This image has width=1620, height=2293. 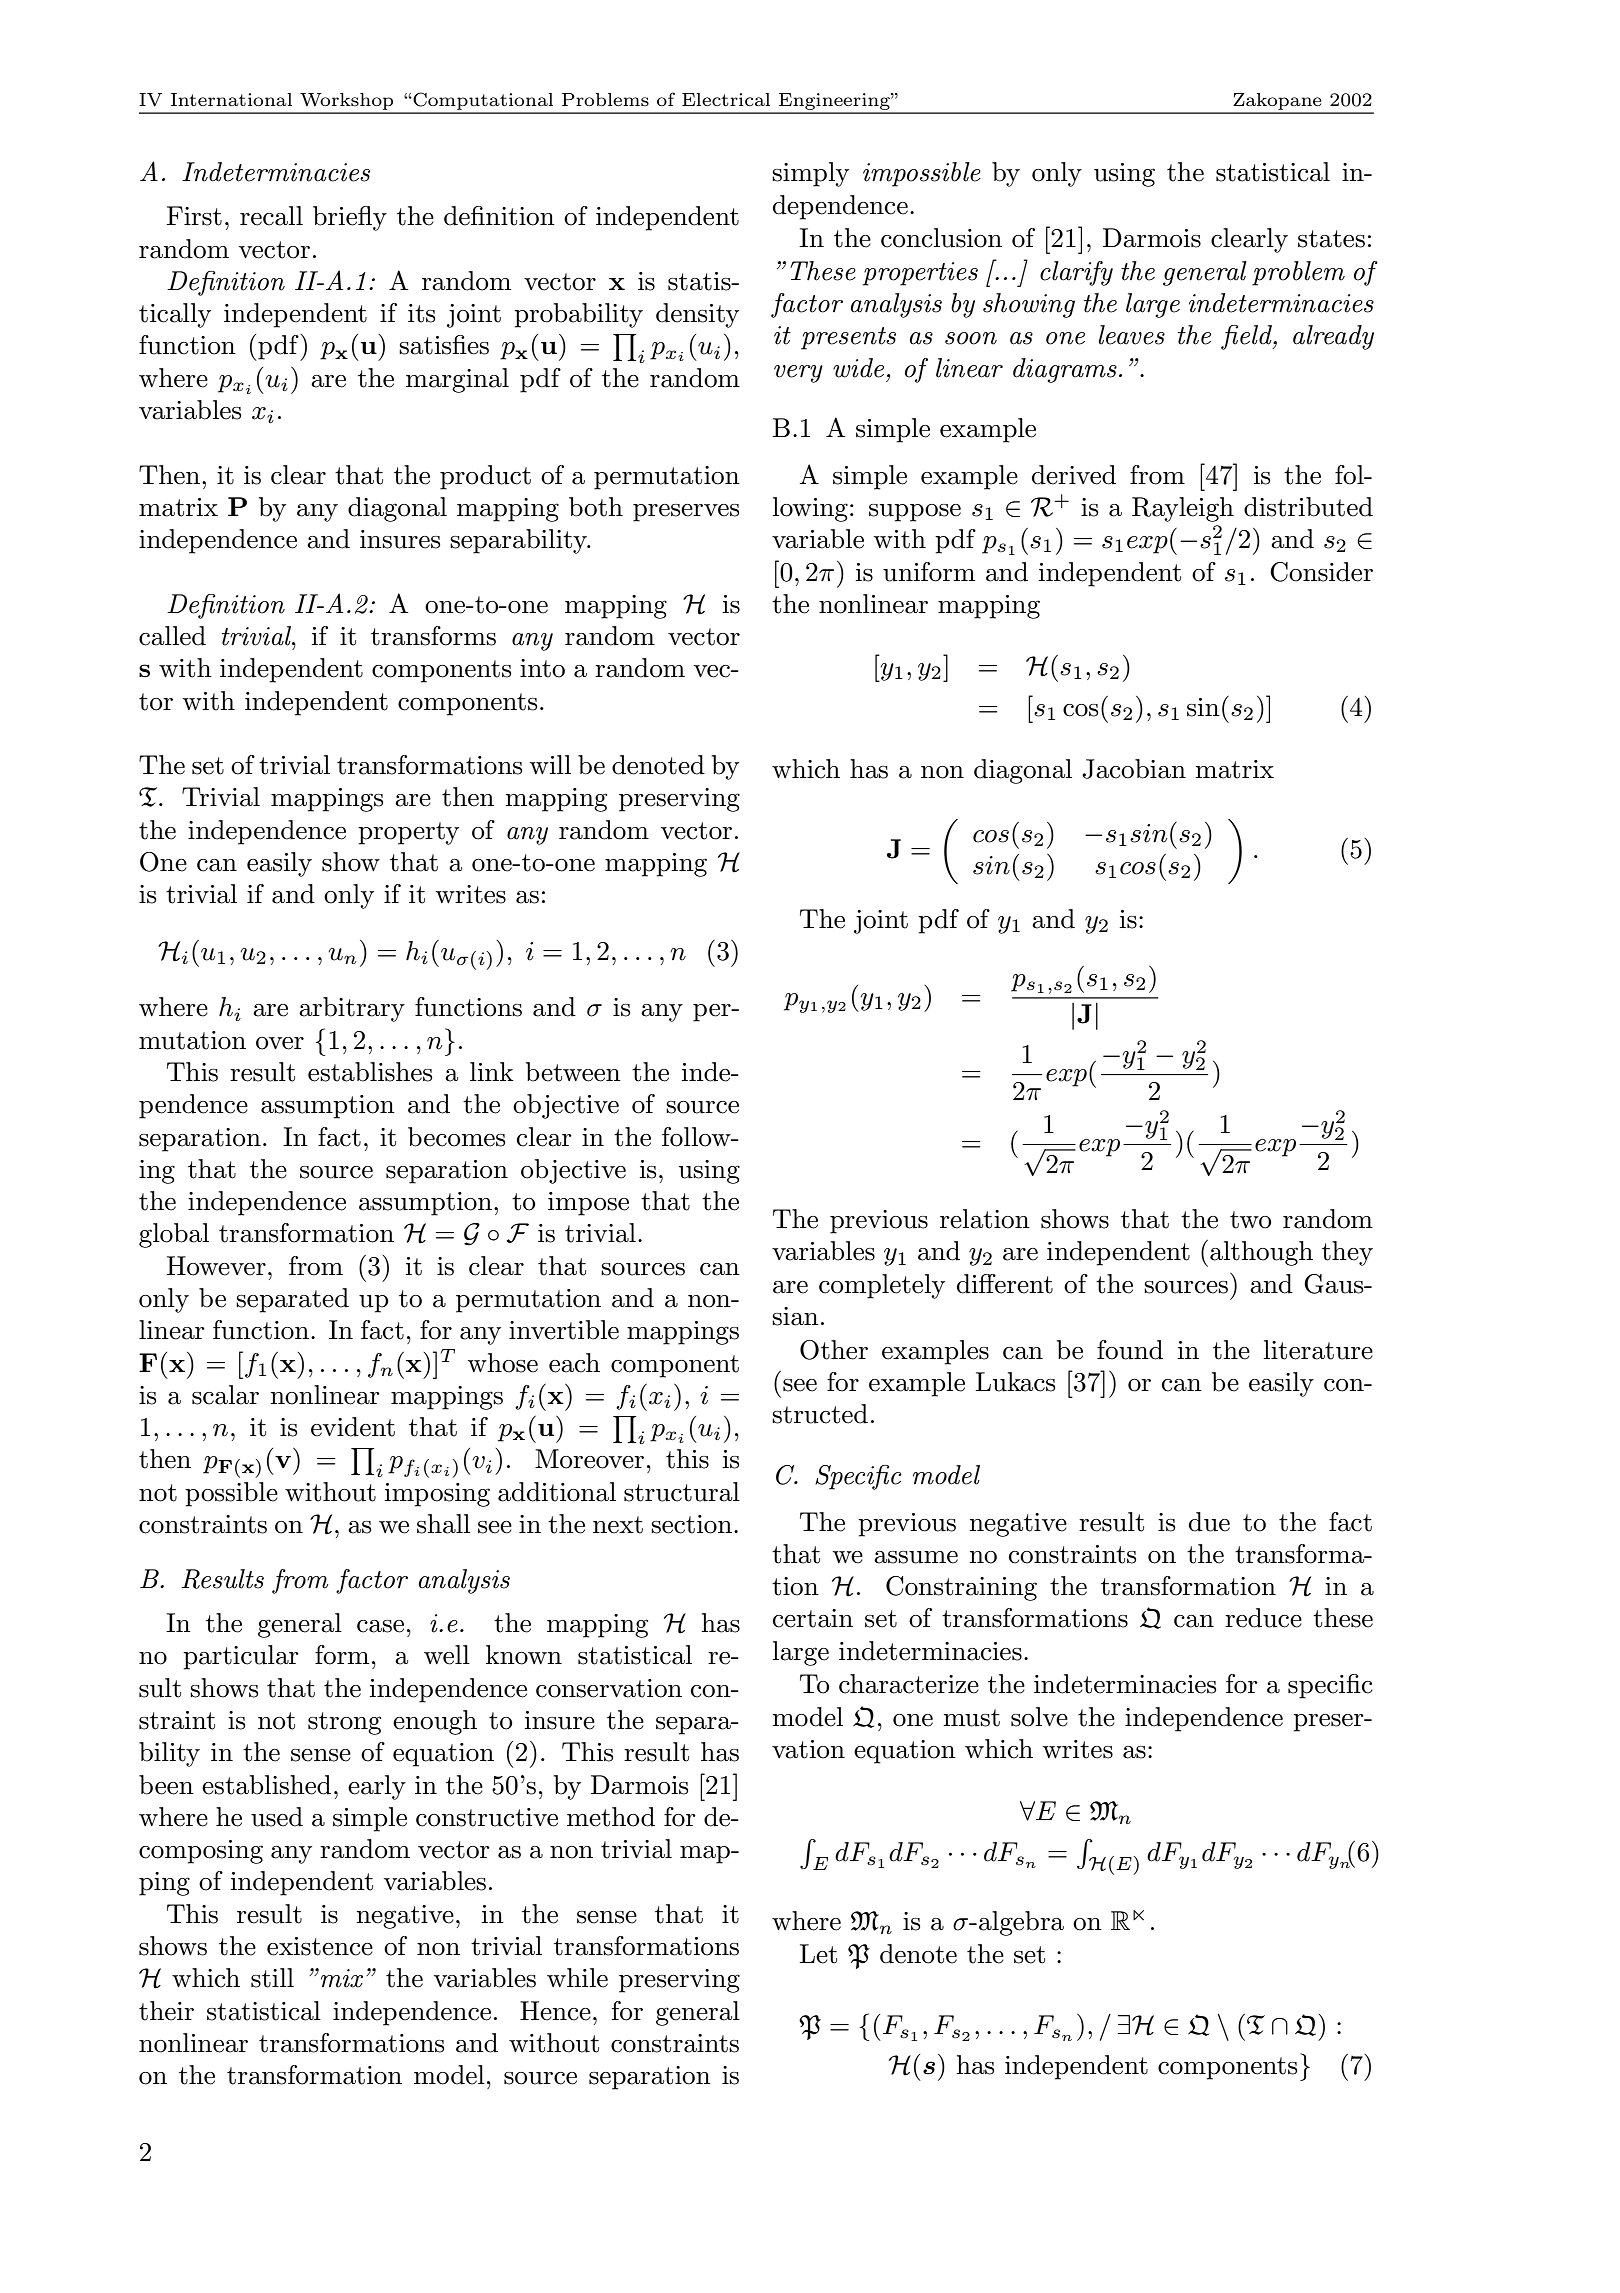 I want to click on Jacobian, so click(x=1134, y=769).
